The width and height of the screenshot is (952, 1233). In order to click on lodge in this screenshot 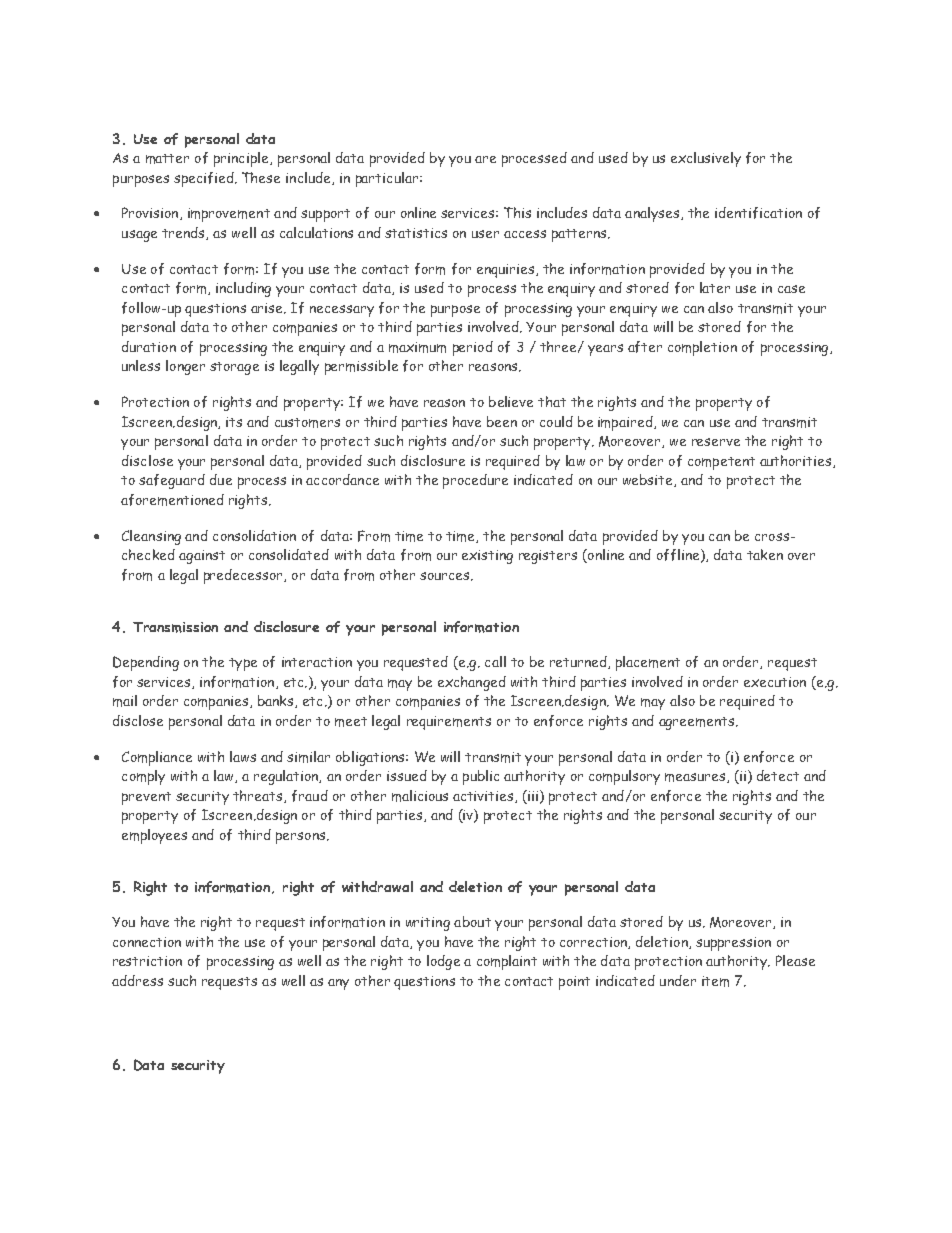, I will do `click(443, 962)`.
